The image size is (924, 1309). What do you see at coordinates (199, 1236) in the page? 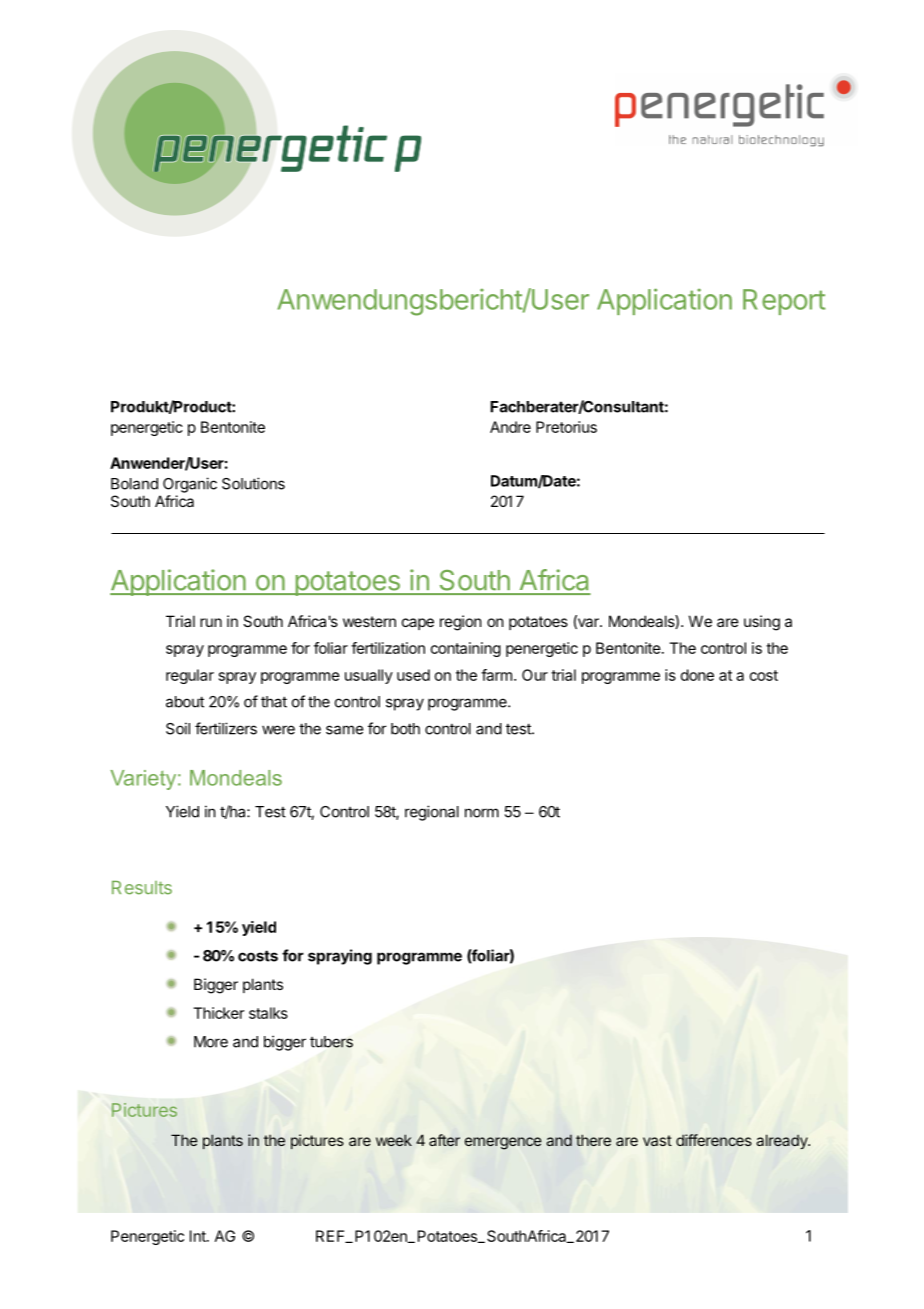
I see `Int` at bounding box center [199, 1236].
